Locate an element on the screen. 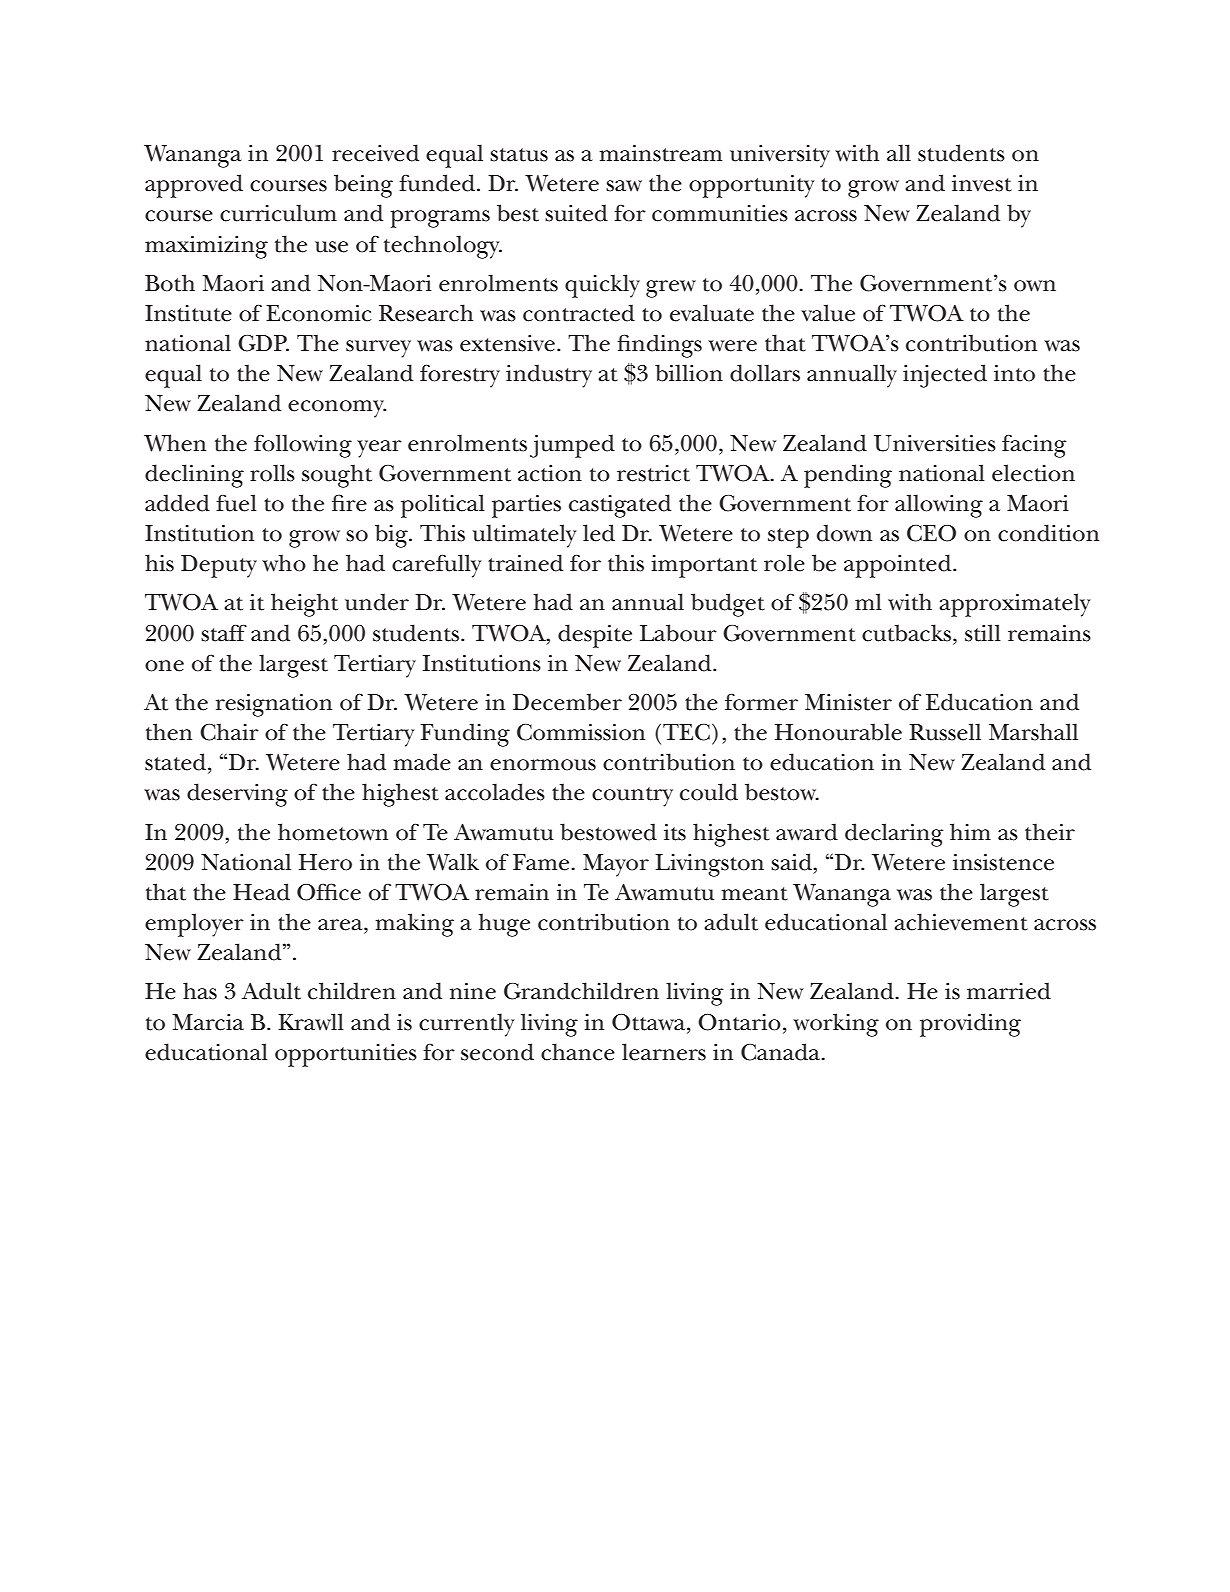  Marcia is located at coordinates (208, 1022).
